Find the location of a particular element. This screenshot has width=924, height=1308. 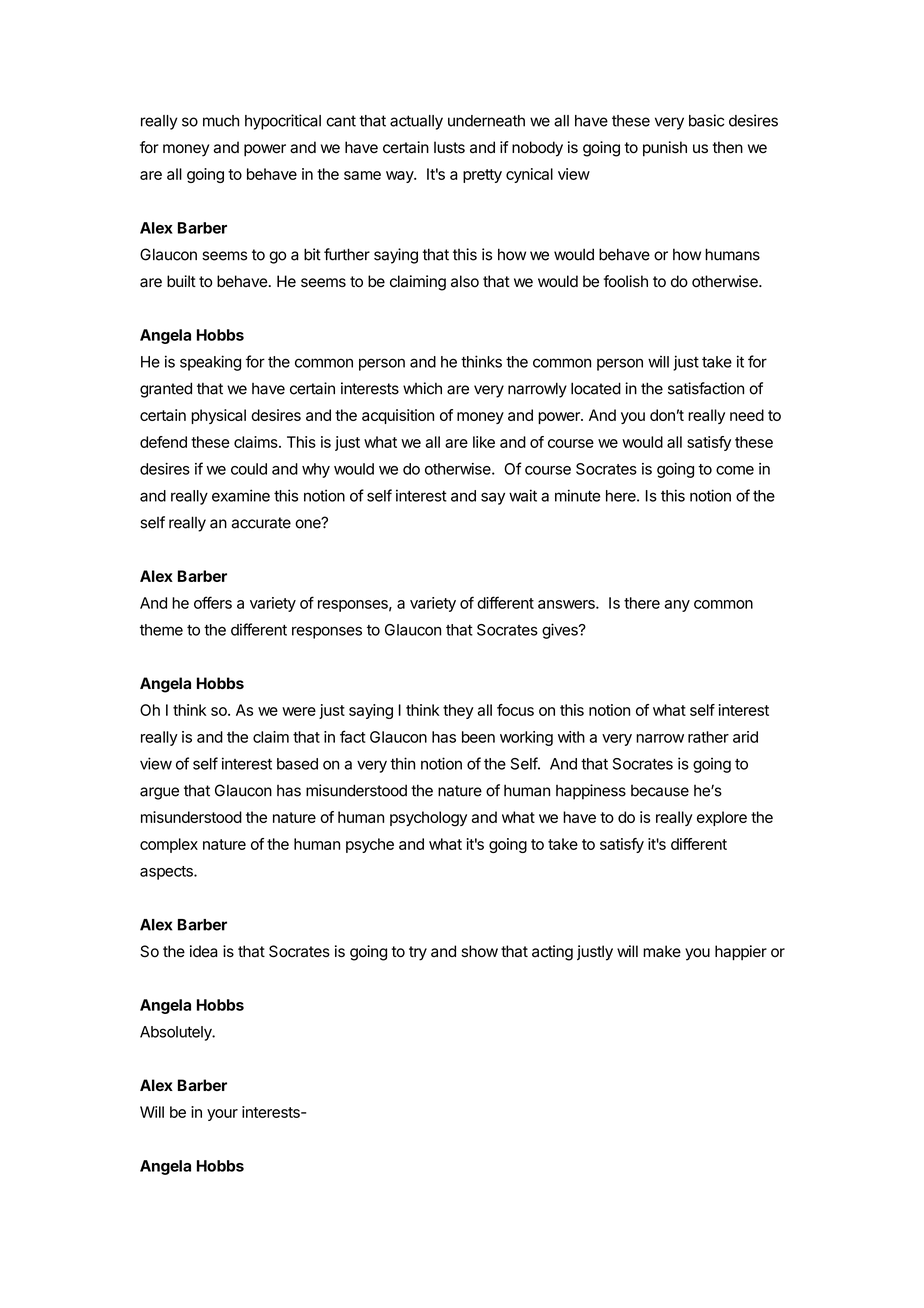

come is located at coordinates (735, 470).
